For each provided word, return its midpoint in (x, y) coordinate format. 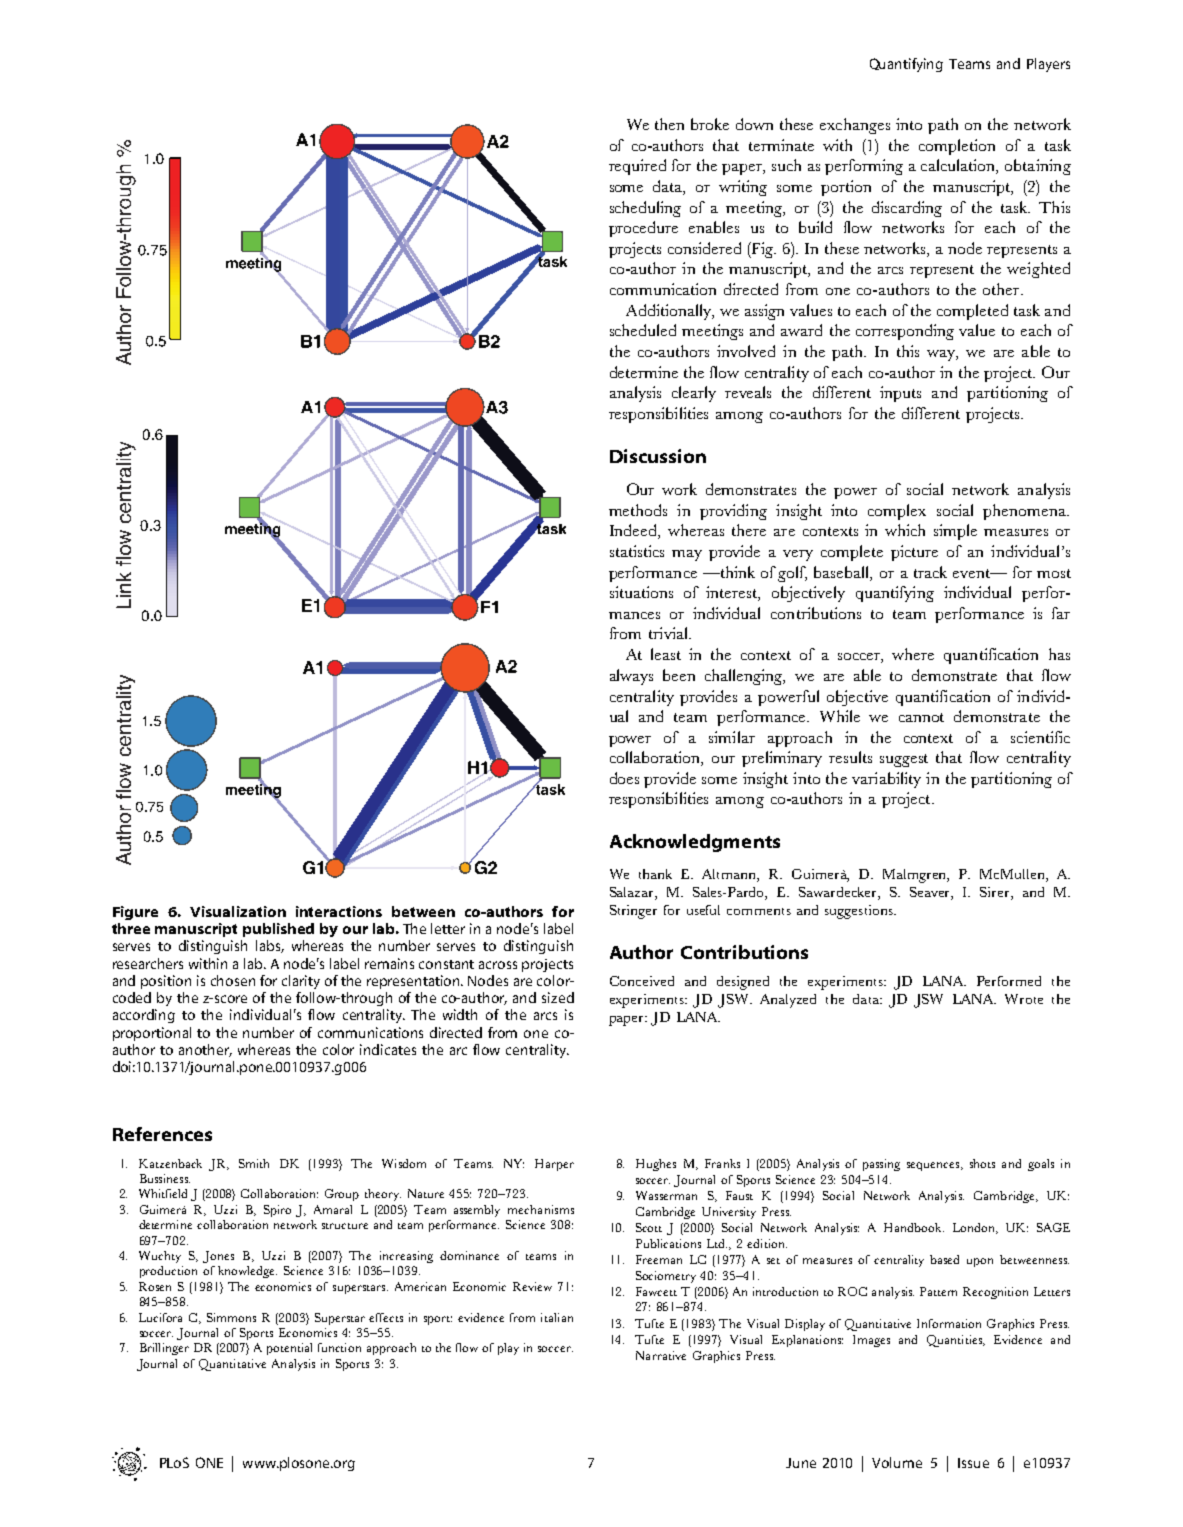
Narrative (661, 1355)
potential (289, 1349)
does (624, 778)
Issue (973, 1463)
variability (886, 780)
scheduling (645, 209)
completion (957, 147)
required (637, 167)
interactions (339, 911)
